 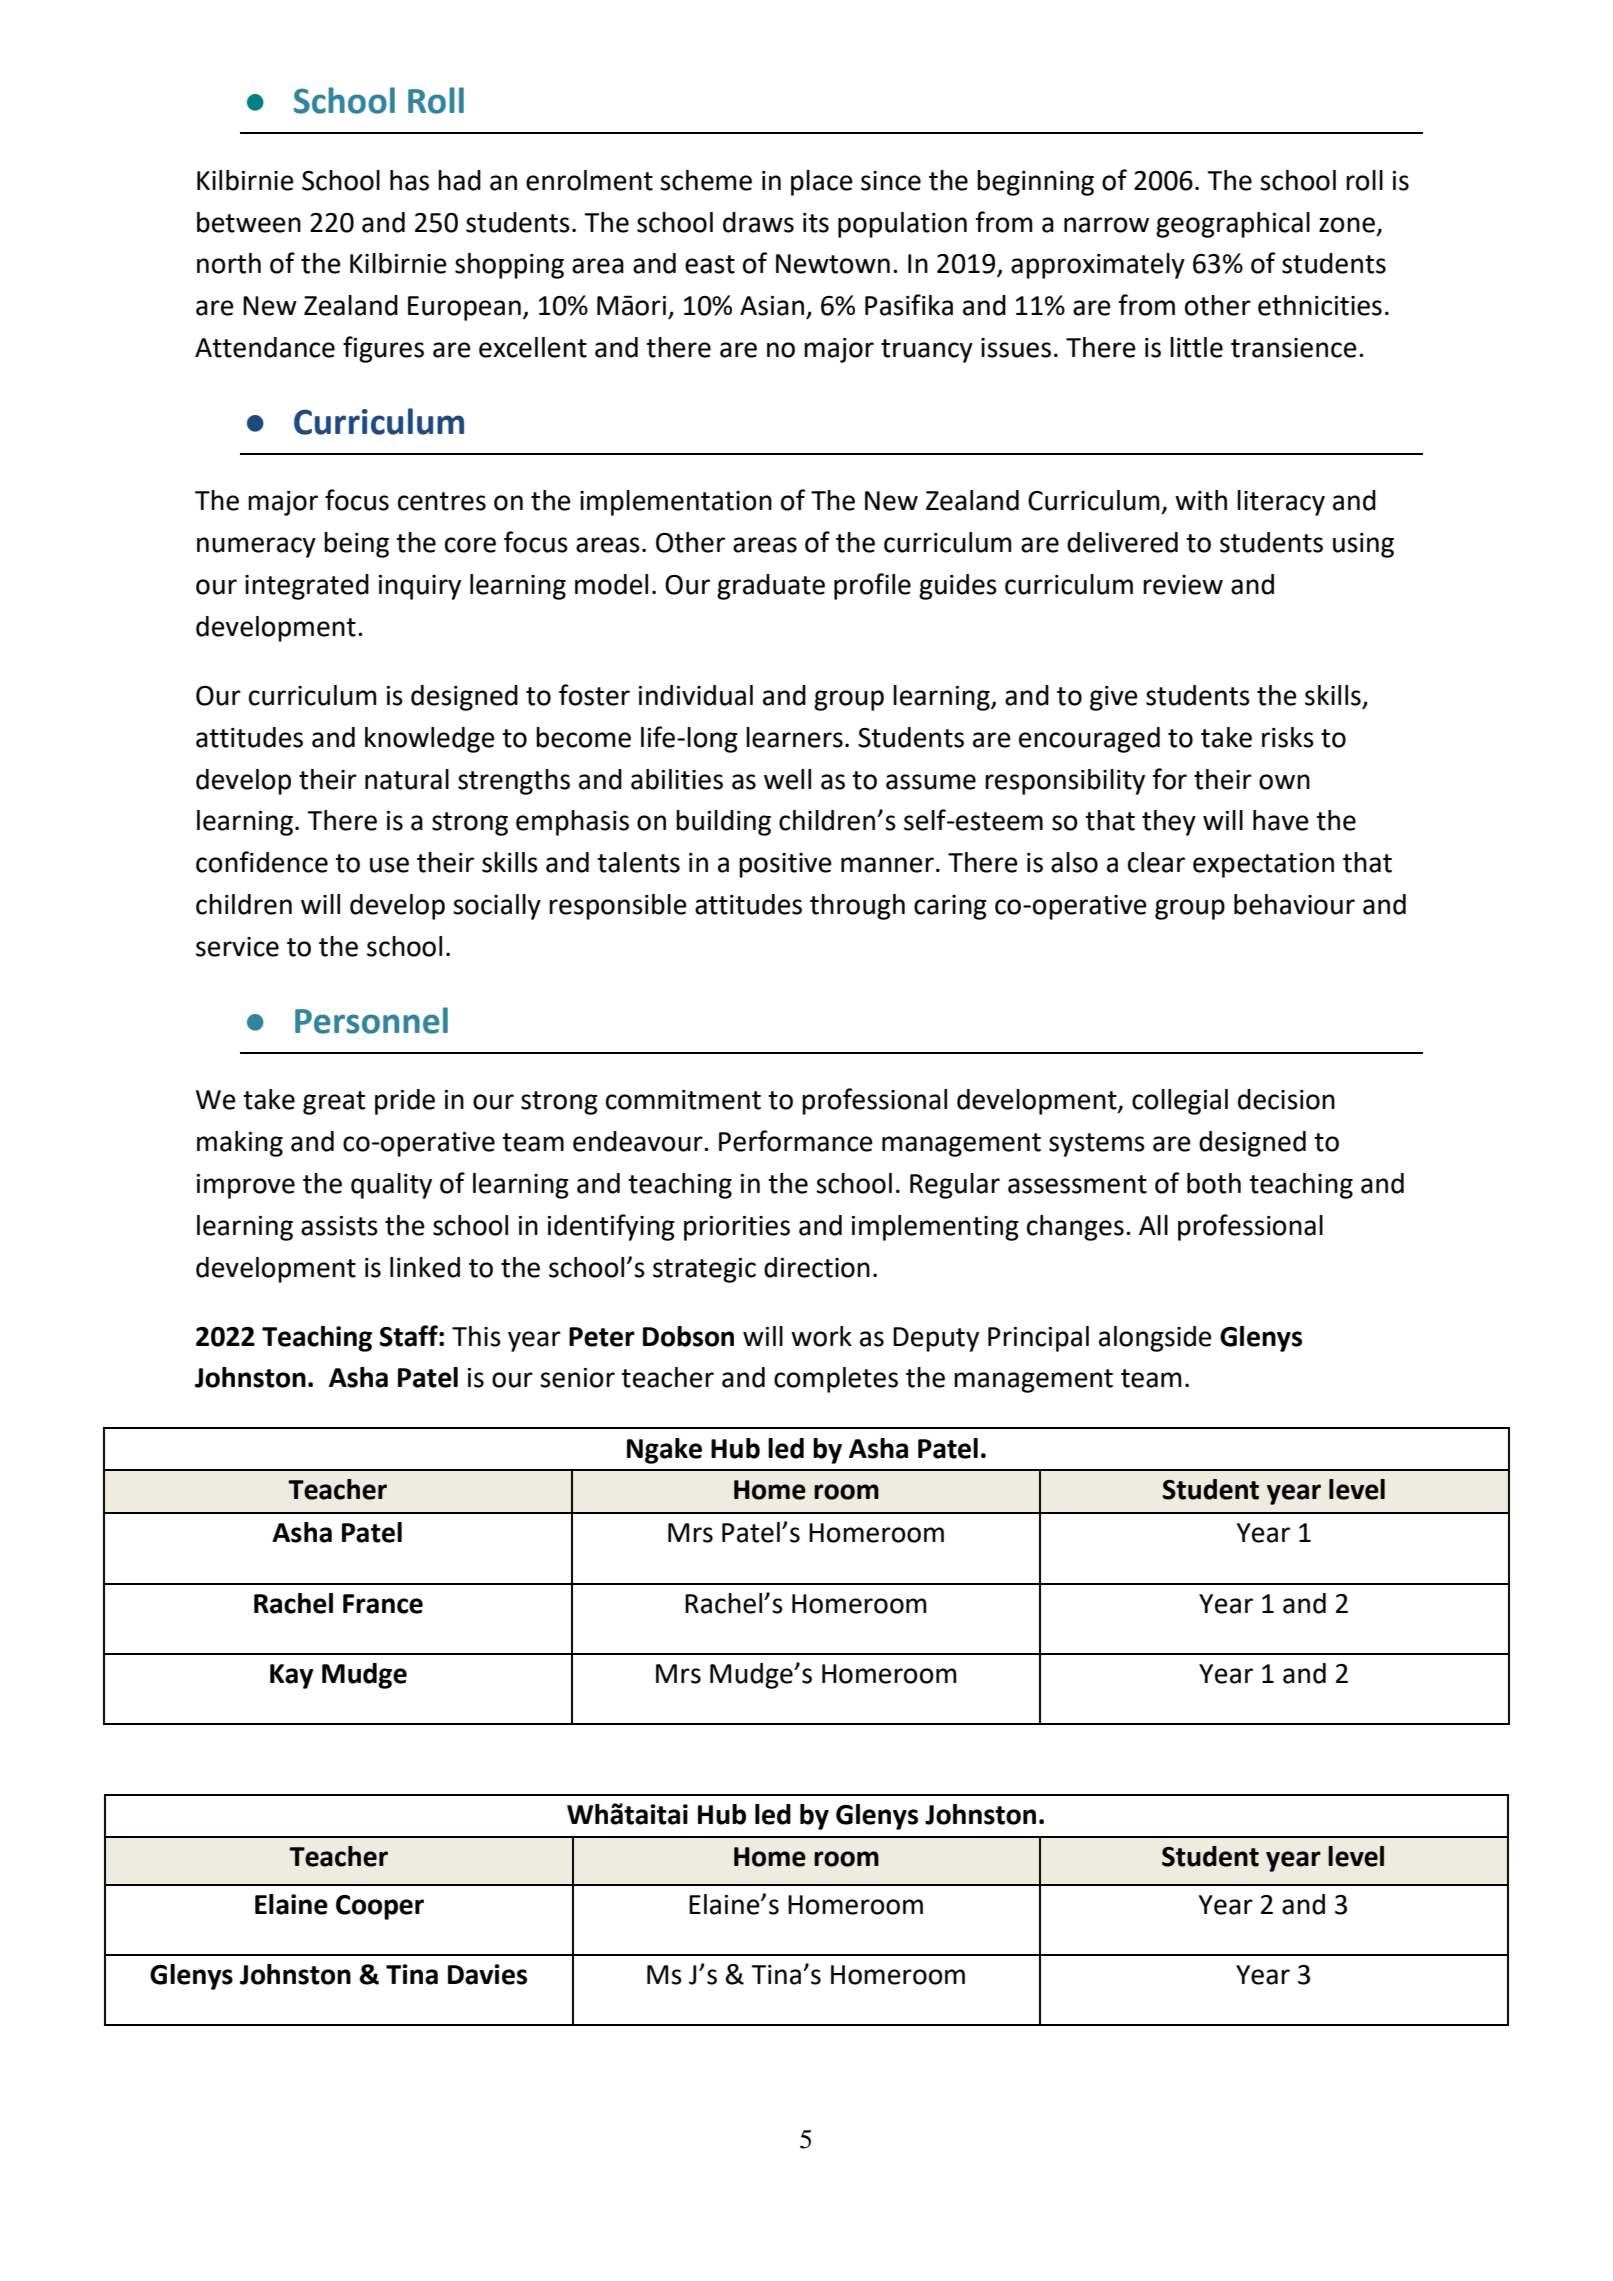 What do you see at coordinates (771, 587) in the page?
I see `graduate` at bounding box center [771, 587].
